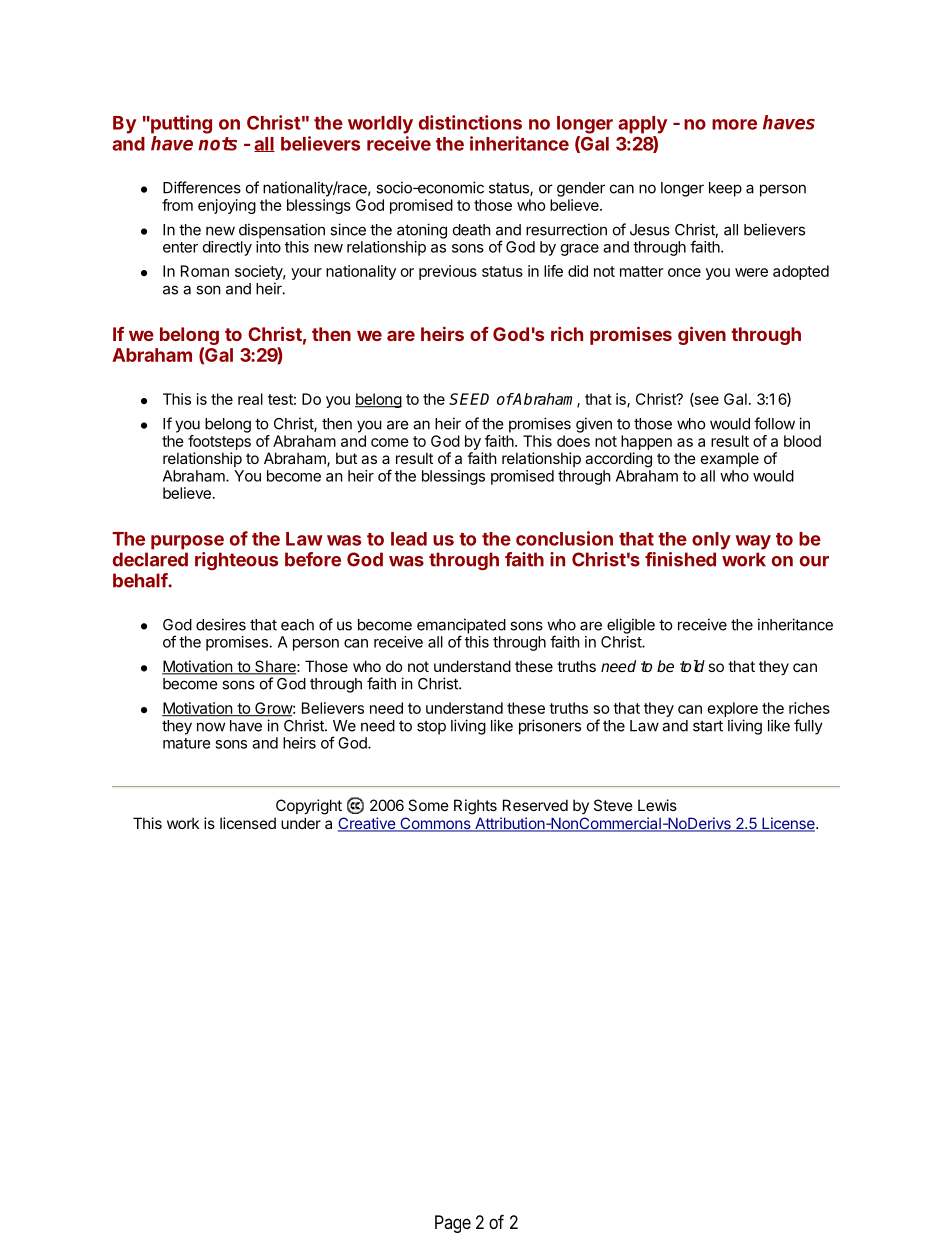 The image size is (952, 1233). I want to click on purpose, so click(187, 542).
